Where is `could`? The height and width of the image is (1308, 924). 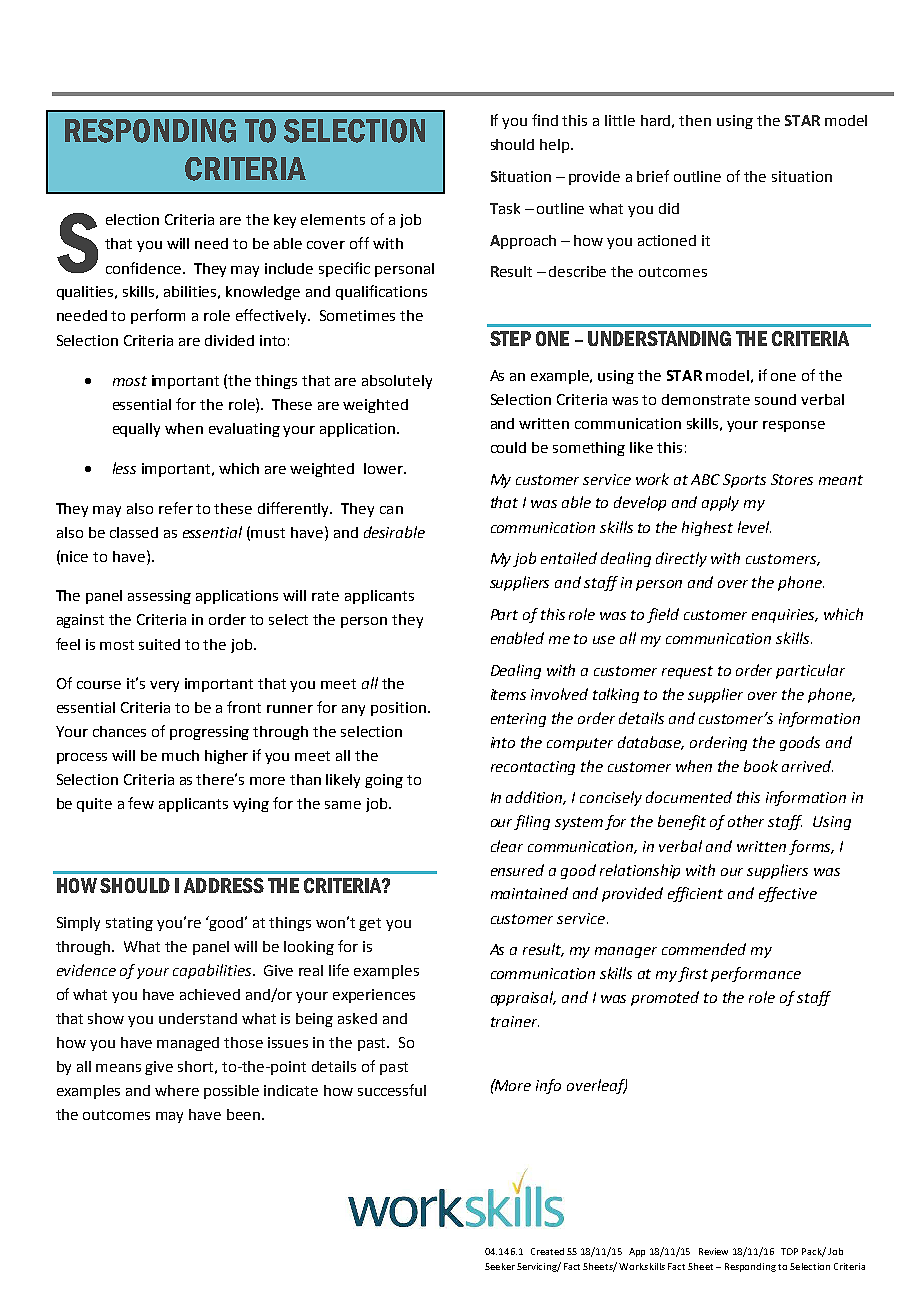
could is located at coordinates (508, 447).
